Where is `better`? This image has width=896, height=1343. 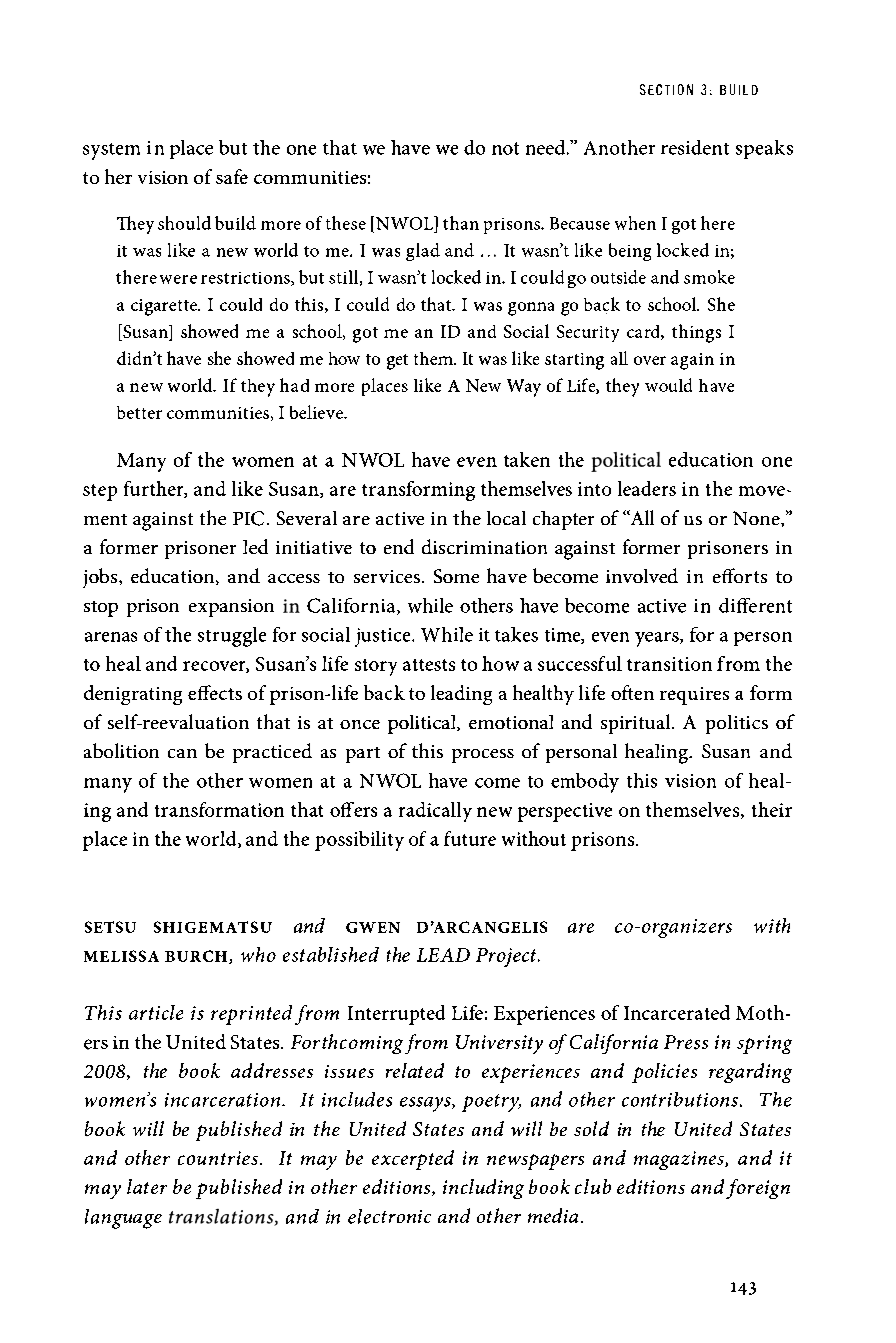 better is located at coordinates (139, 412).
